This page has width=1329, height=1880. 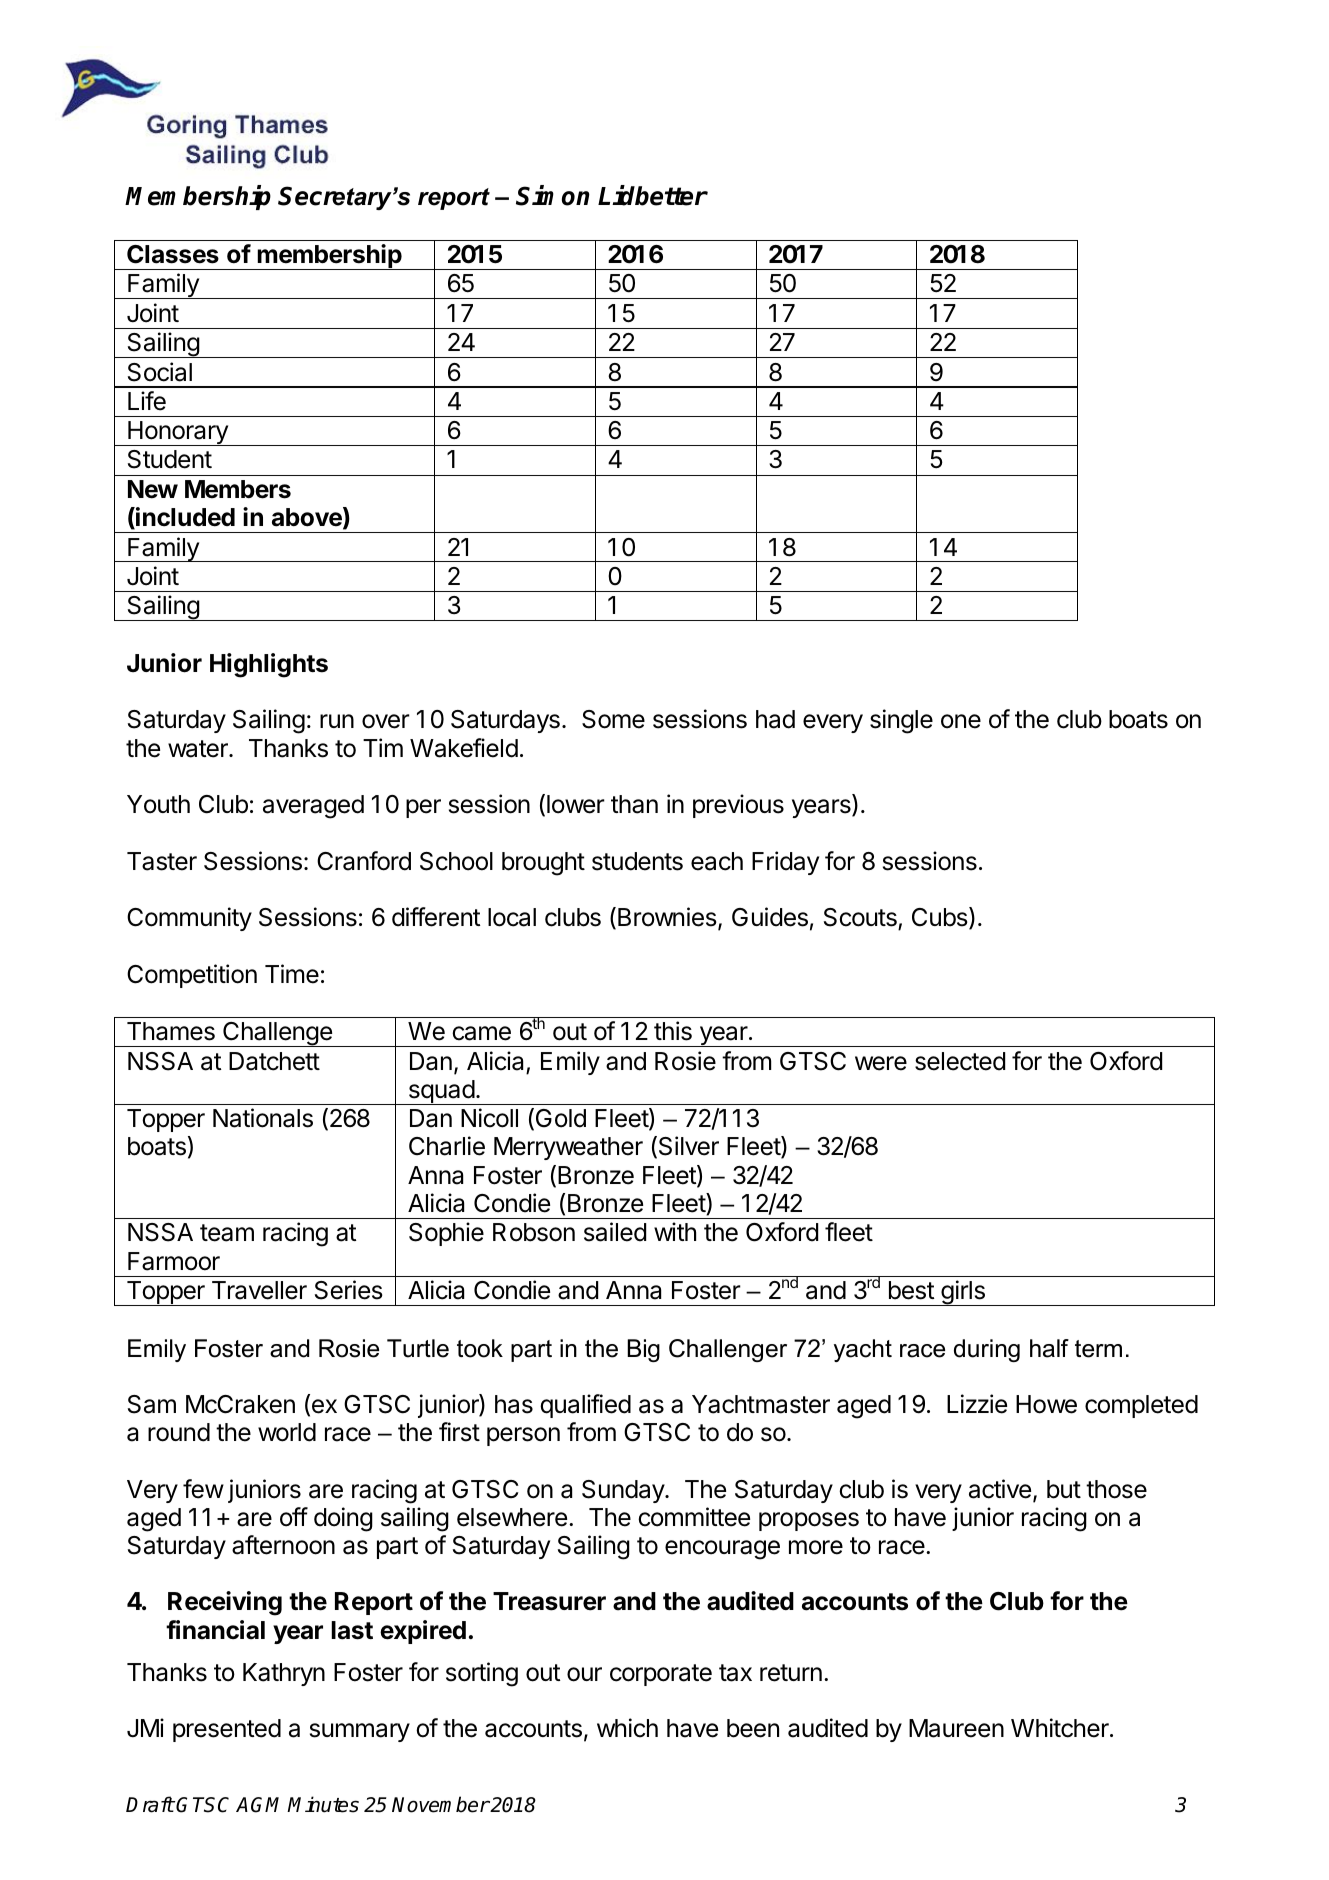 What do you see at coordinates (627, 1728) in the page?
I see `which` at bounding box center [627, 1728].
